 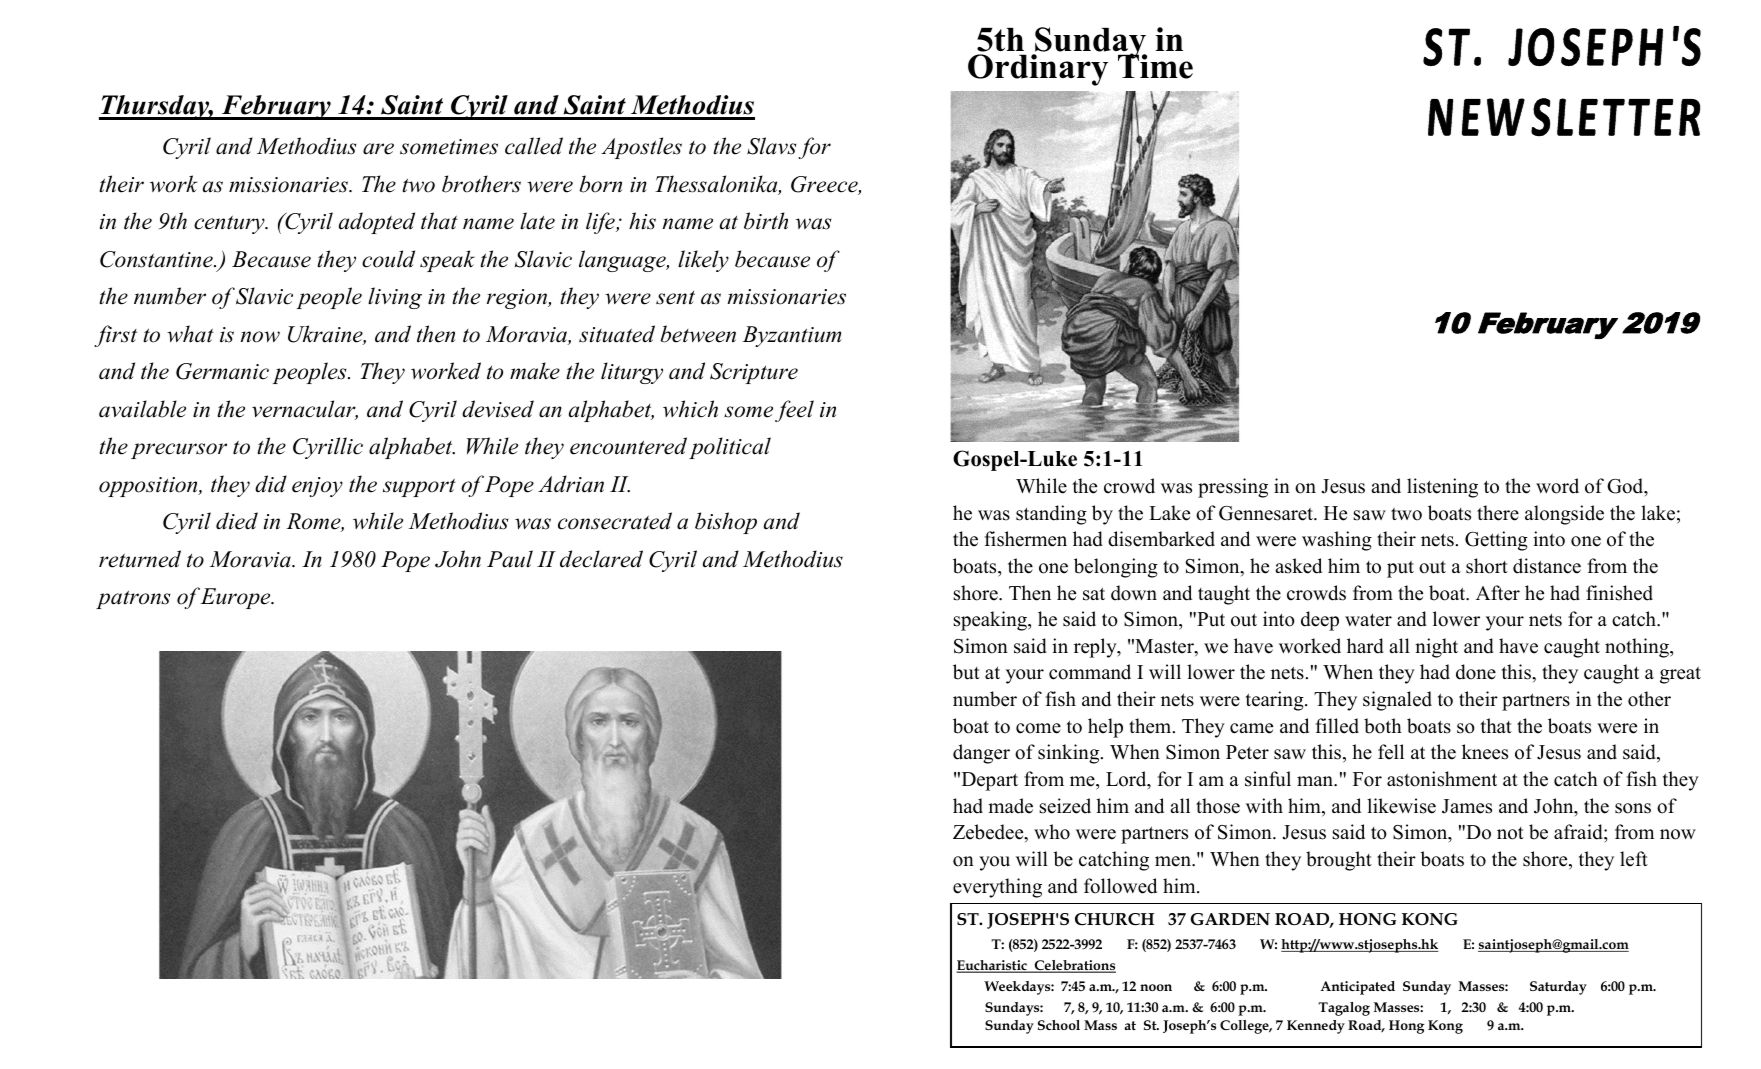 What do you see at coordinates (771, 146) in the document?
I see `Slavs` at bounding box center [771, 146].
